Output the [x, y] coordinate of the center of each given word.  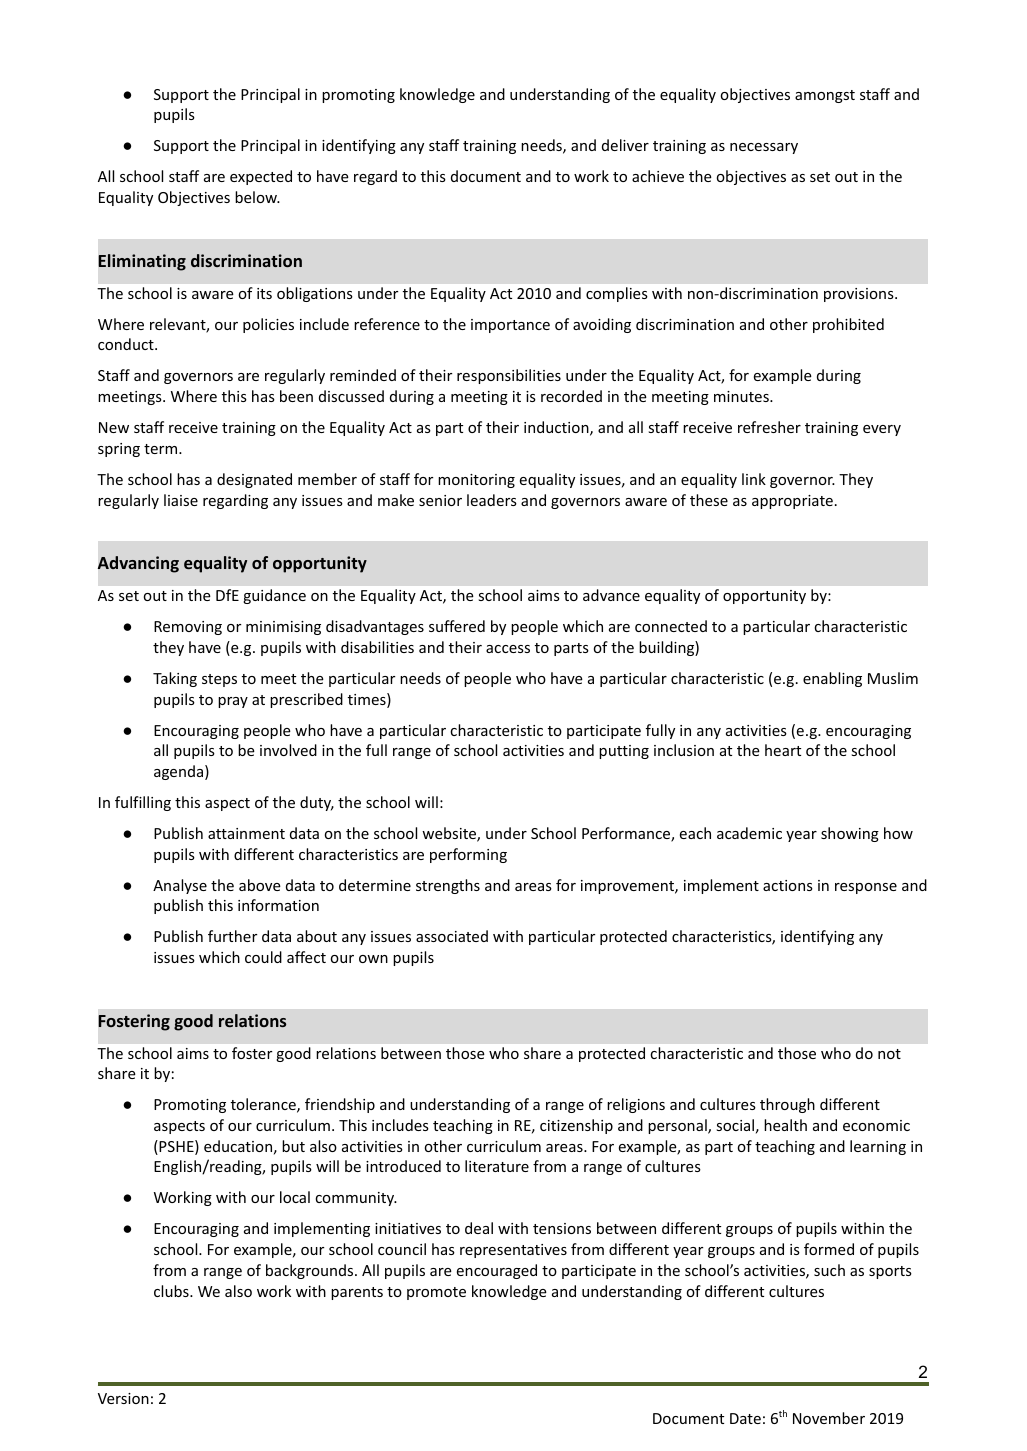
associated [452, 936]
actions [788, 885]
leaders [492, 500]
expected [261, 177]
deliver [625, 145]
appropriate [792, 502]
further [232, 936]
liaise [181, 500]
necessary [764, 148]
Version [123, 1398]
